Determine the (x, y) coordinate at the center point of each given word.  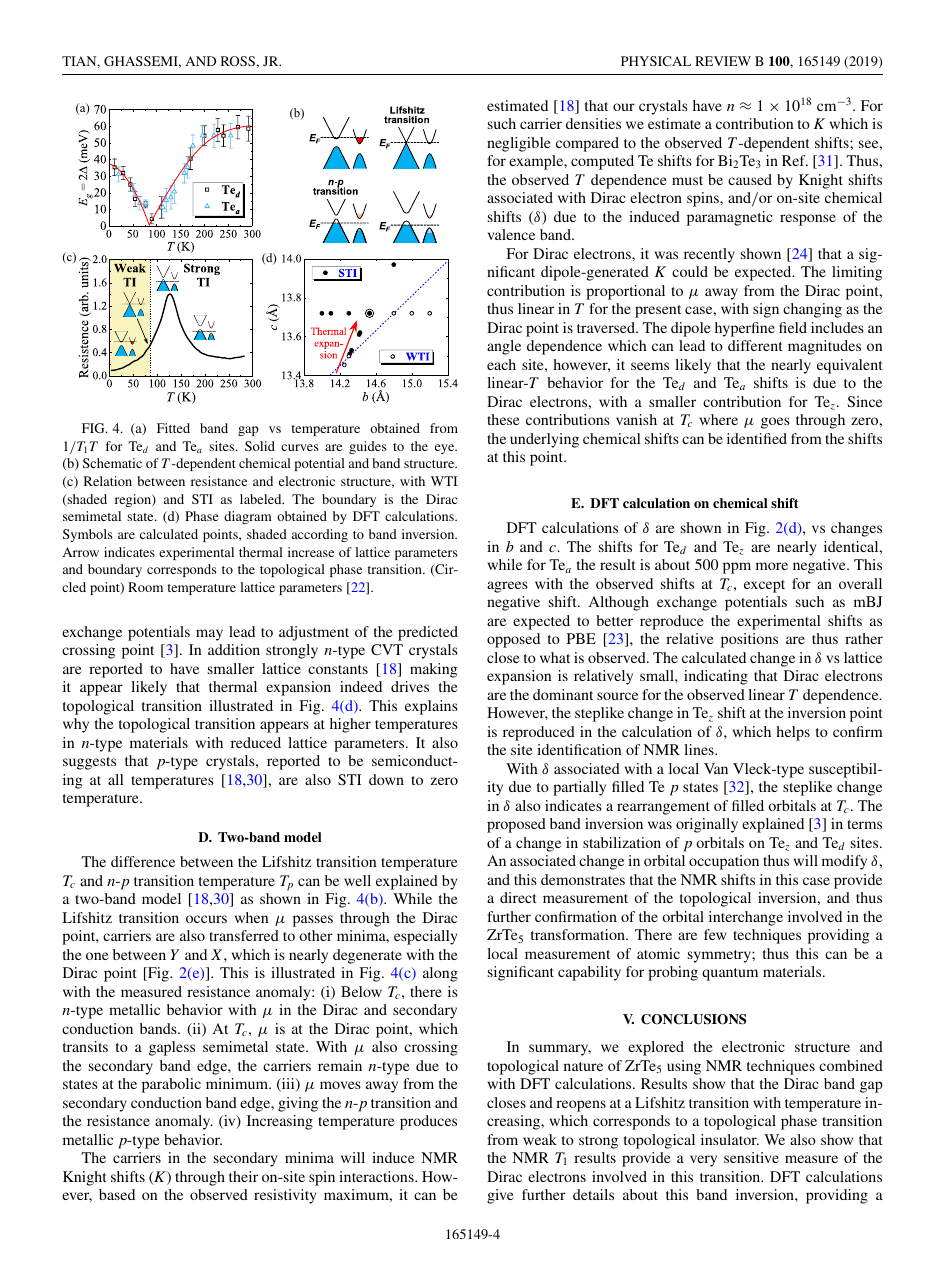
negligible (519, 144)
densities (593, 123)
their (243, 1176)
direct (518, 897)
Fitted (173, 428)
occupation (724, 862)
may (209, 635)
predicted (428, 633)
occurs (206, 919)
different (755, 345)
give (500, 1196)
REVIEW (723, 61)
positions (749, 640)
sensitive (751, 1157)
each (501, 364)
